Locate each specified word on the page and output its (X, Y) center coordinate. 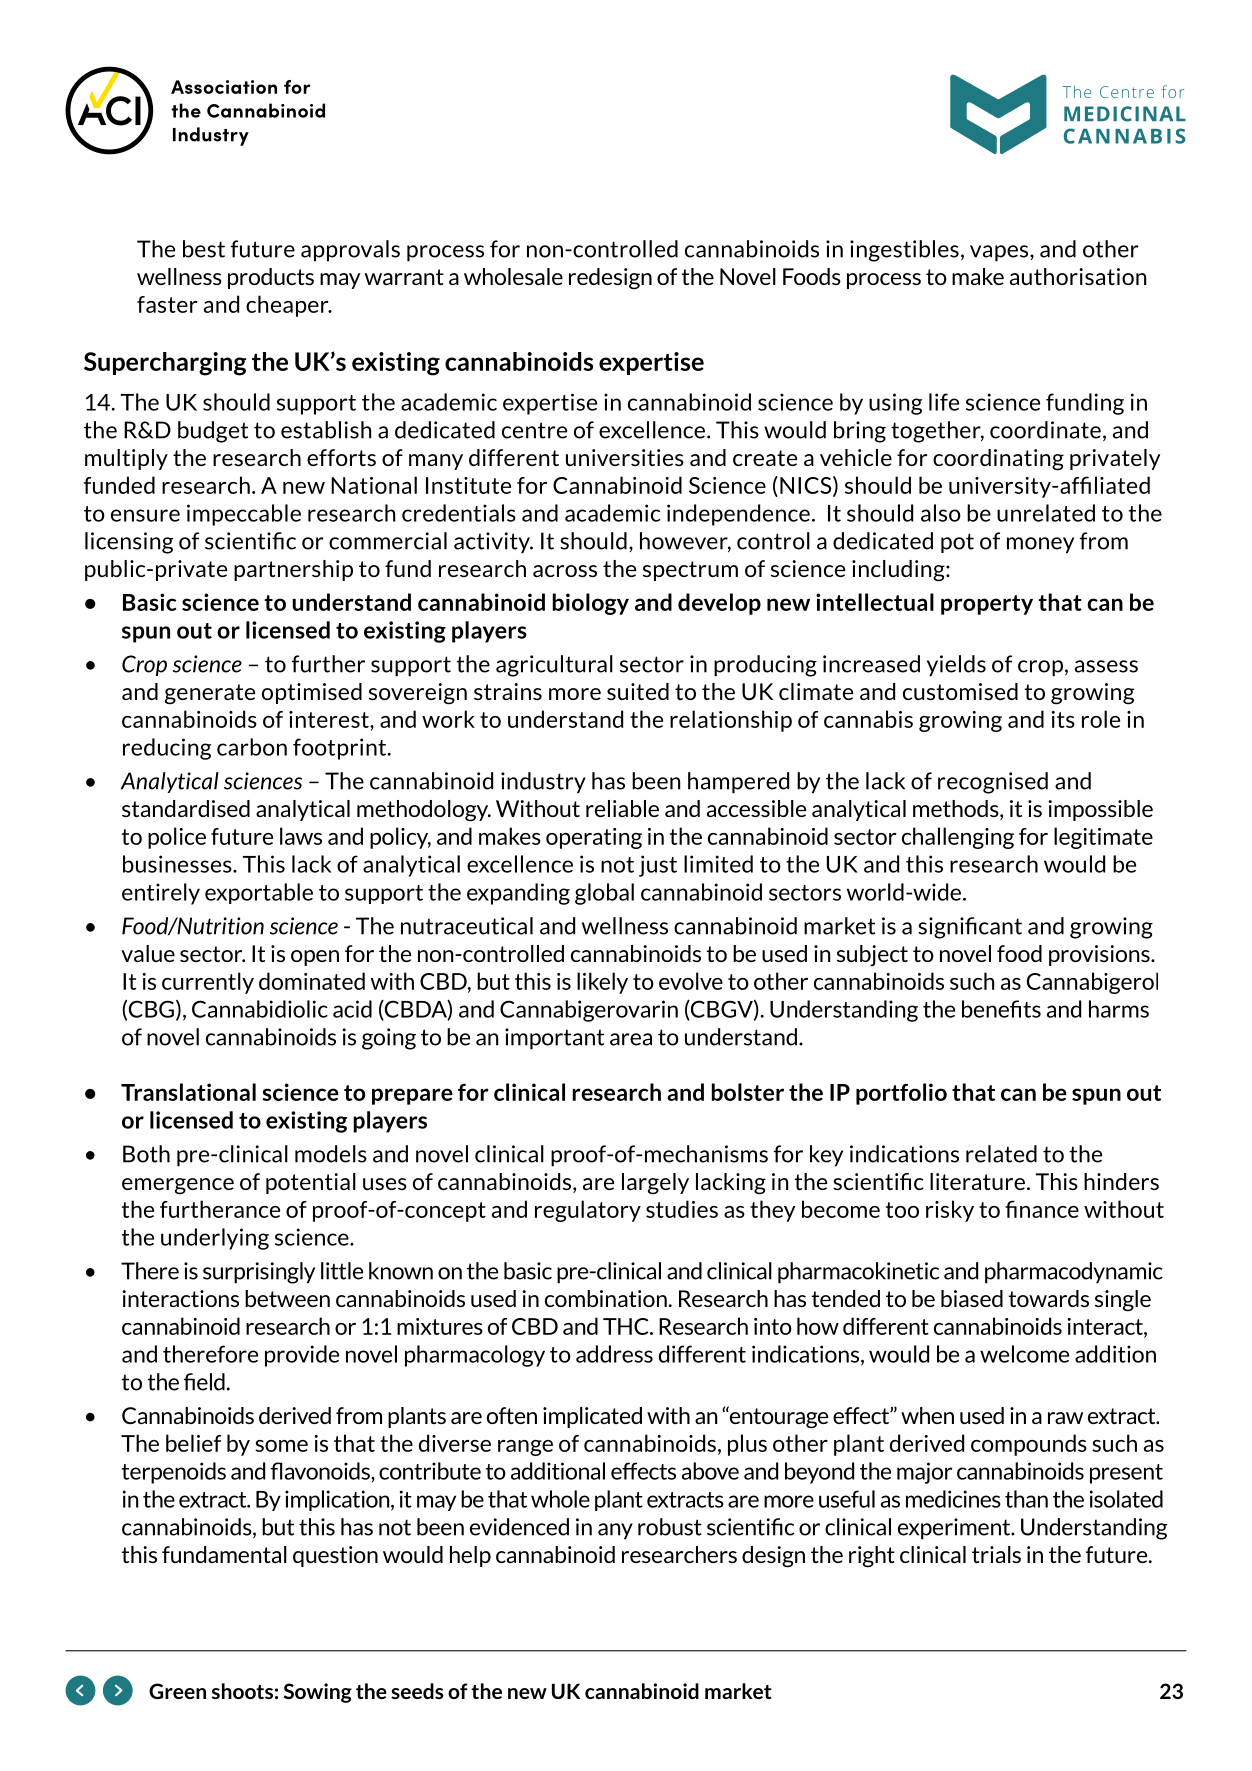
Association (224, 87)
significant (970, 928)
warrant (404, 277)
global (604, 894)
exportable (259, 893)
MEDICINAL (1125, 114)
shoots (242, 1691)
